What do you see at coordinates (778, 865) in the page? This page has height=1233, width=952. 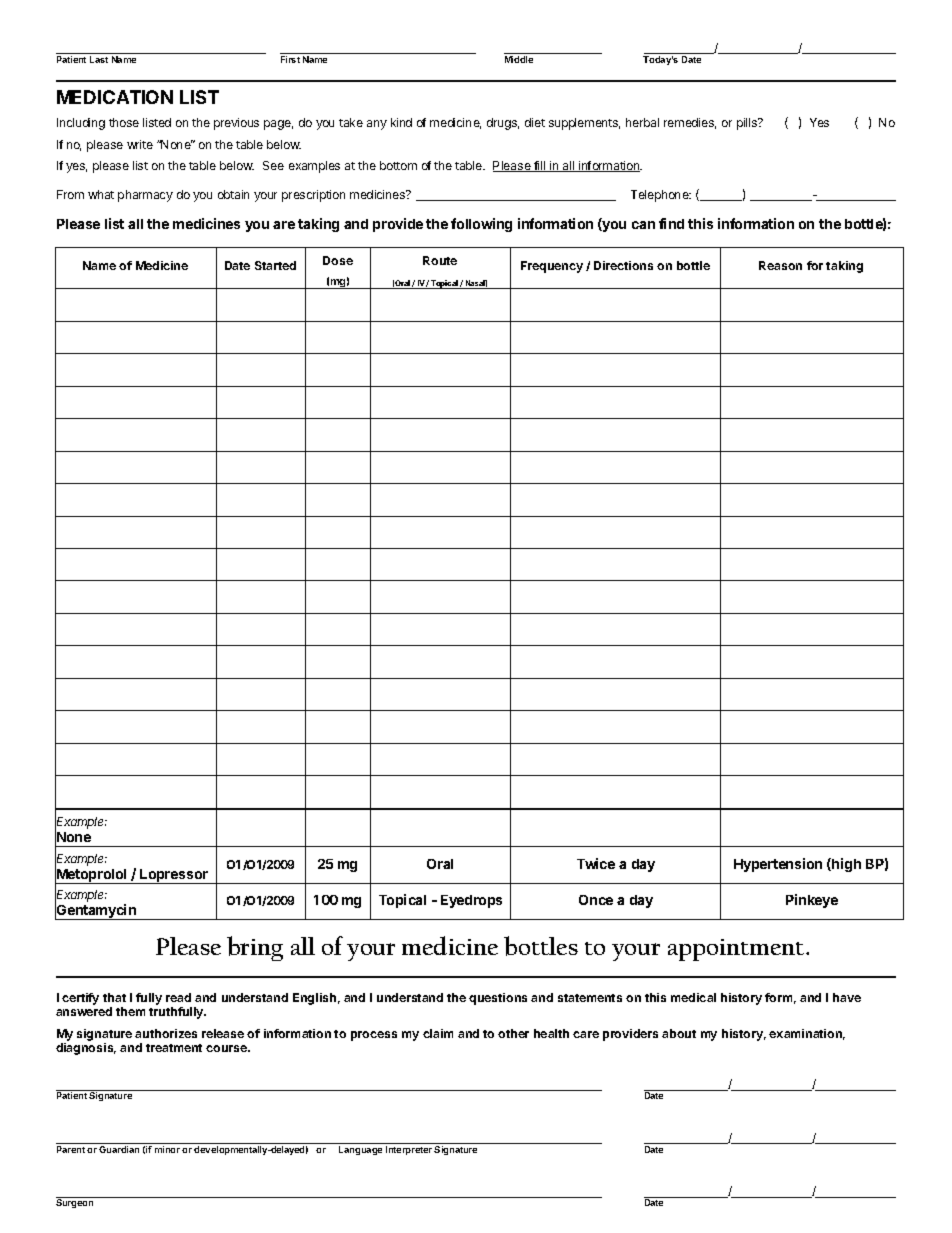 I see `Hypertension` at bounding box center [778, 865].
